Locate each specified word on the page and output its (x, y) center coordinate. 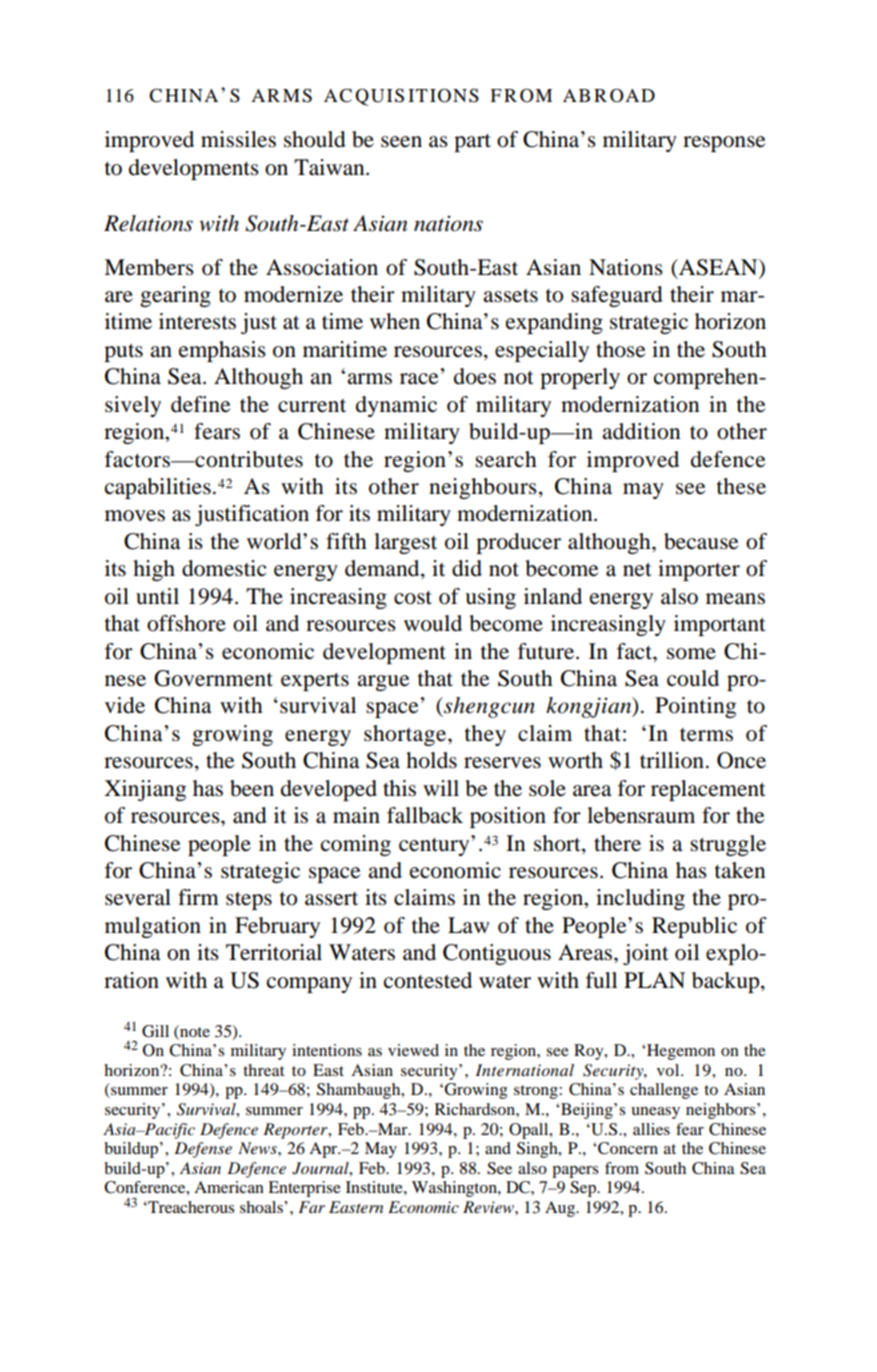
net (637, 569)
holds (431, 760)
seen (401, 142)
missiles (238, 139)
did (467, 568)
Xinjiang (145, 790)
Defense (203, 1150)
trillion (672, 760)
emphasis (222, 351)
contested (428, 980)
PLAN (654, 980)
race (419, 379)
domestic (224, 568)
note (194, 1031)
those (621, 349)
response (724, 144)
